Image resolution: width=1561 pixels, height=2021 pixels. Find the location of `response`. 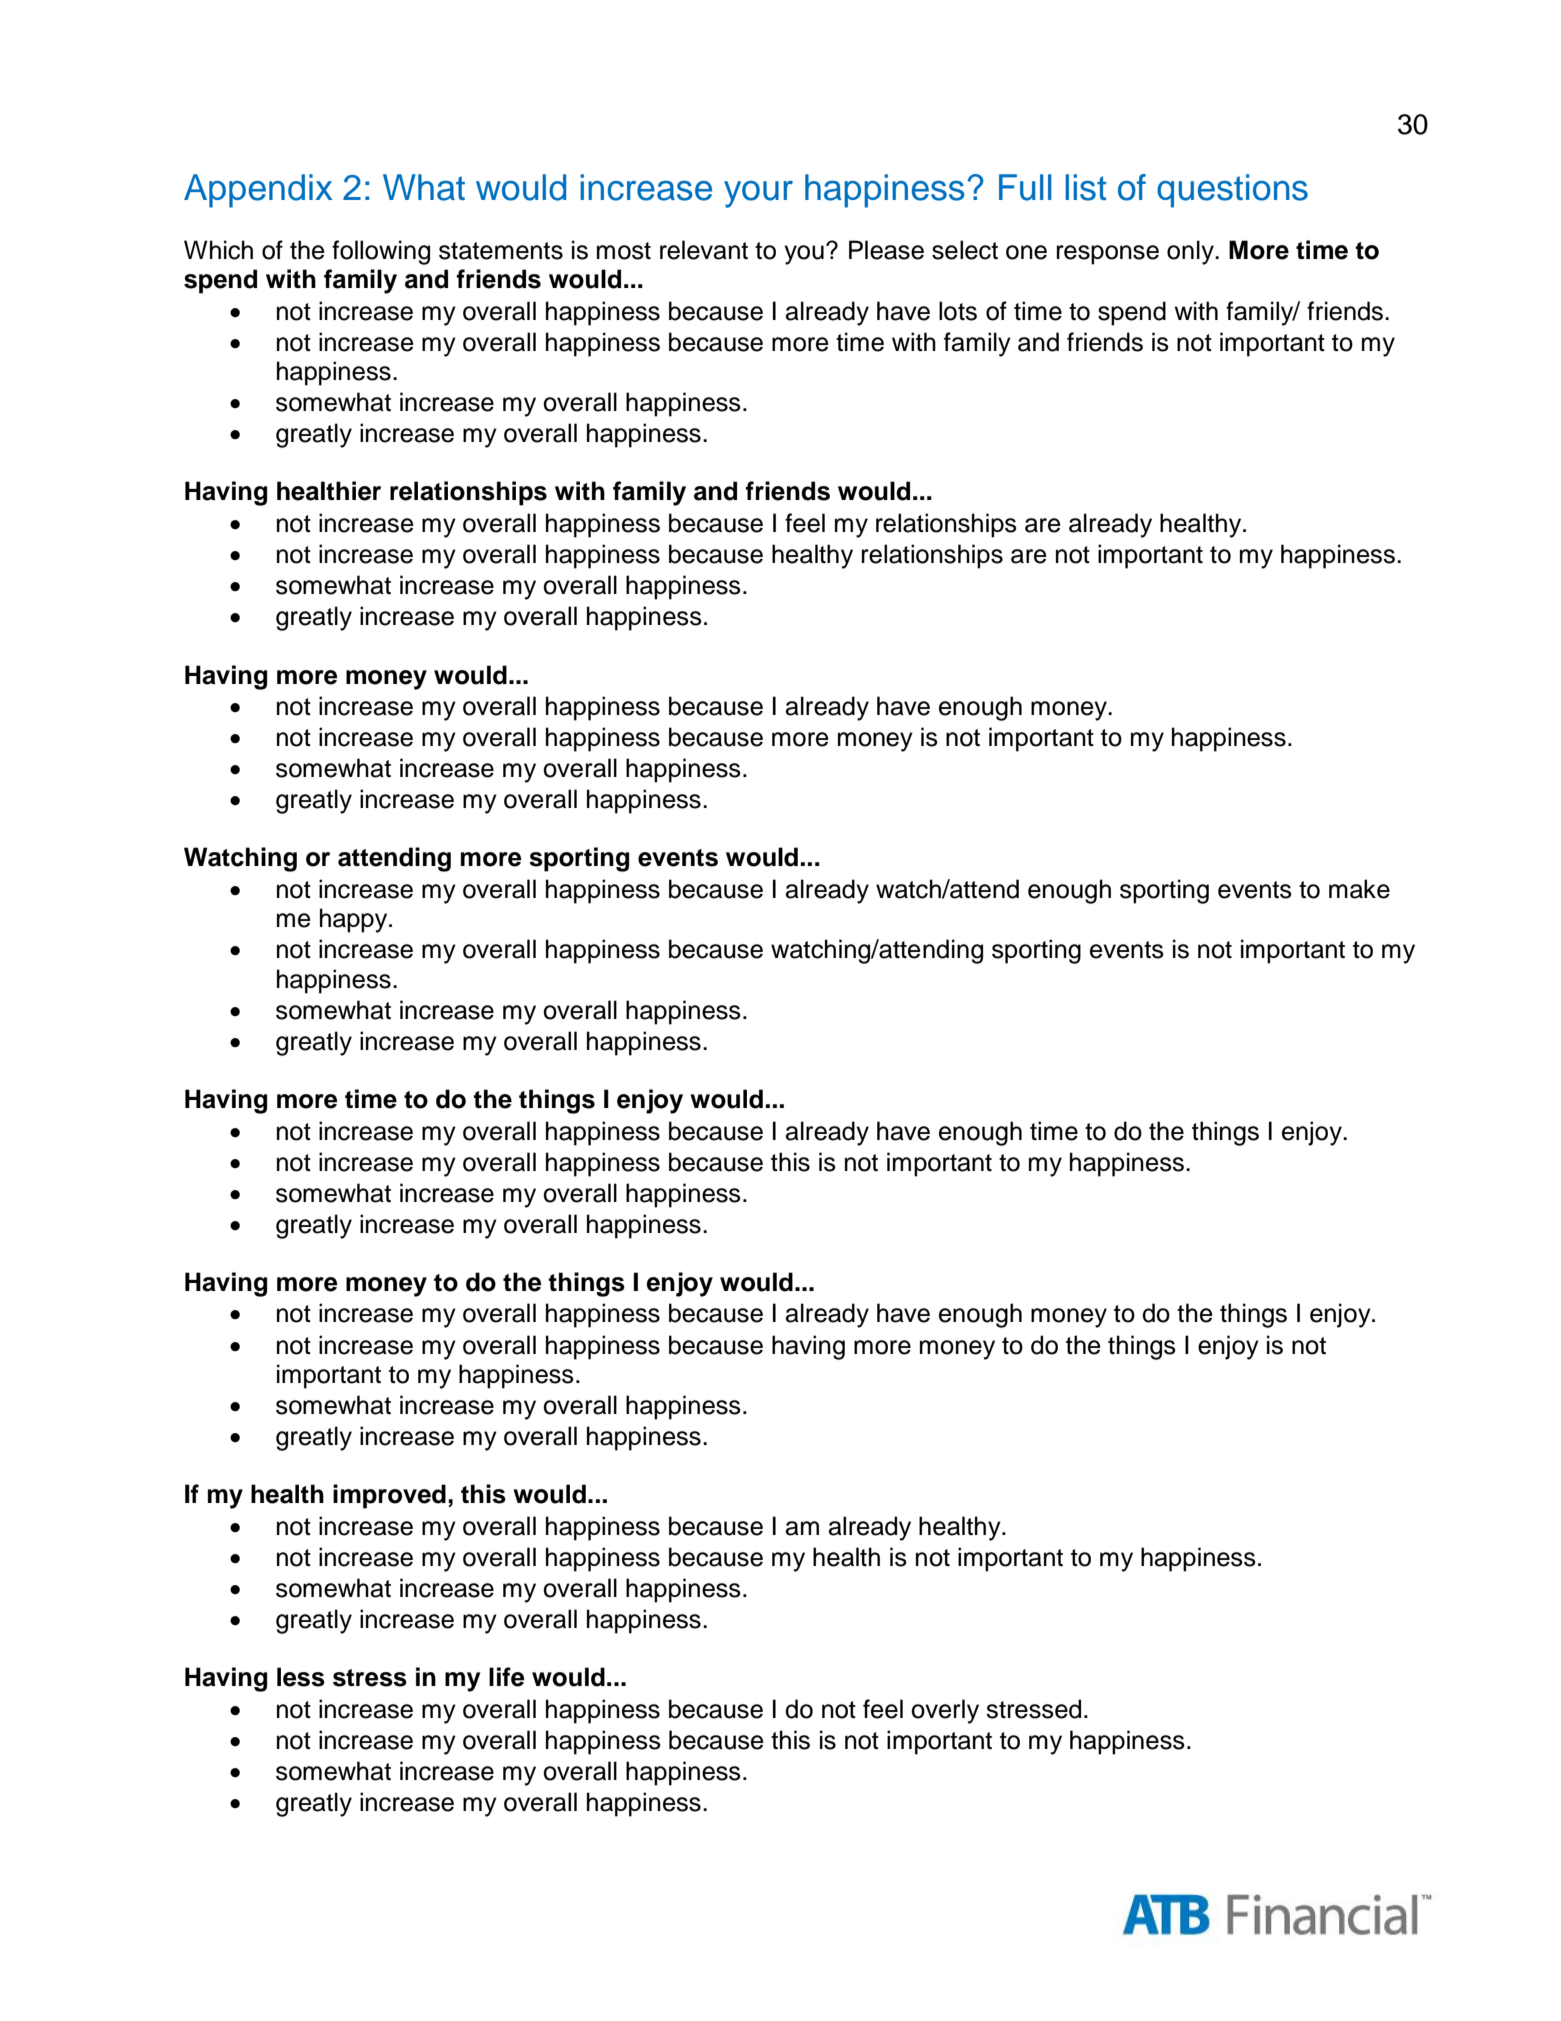

response is located at coordinates (1108, 255).
